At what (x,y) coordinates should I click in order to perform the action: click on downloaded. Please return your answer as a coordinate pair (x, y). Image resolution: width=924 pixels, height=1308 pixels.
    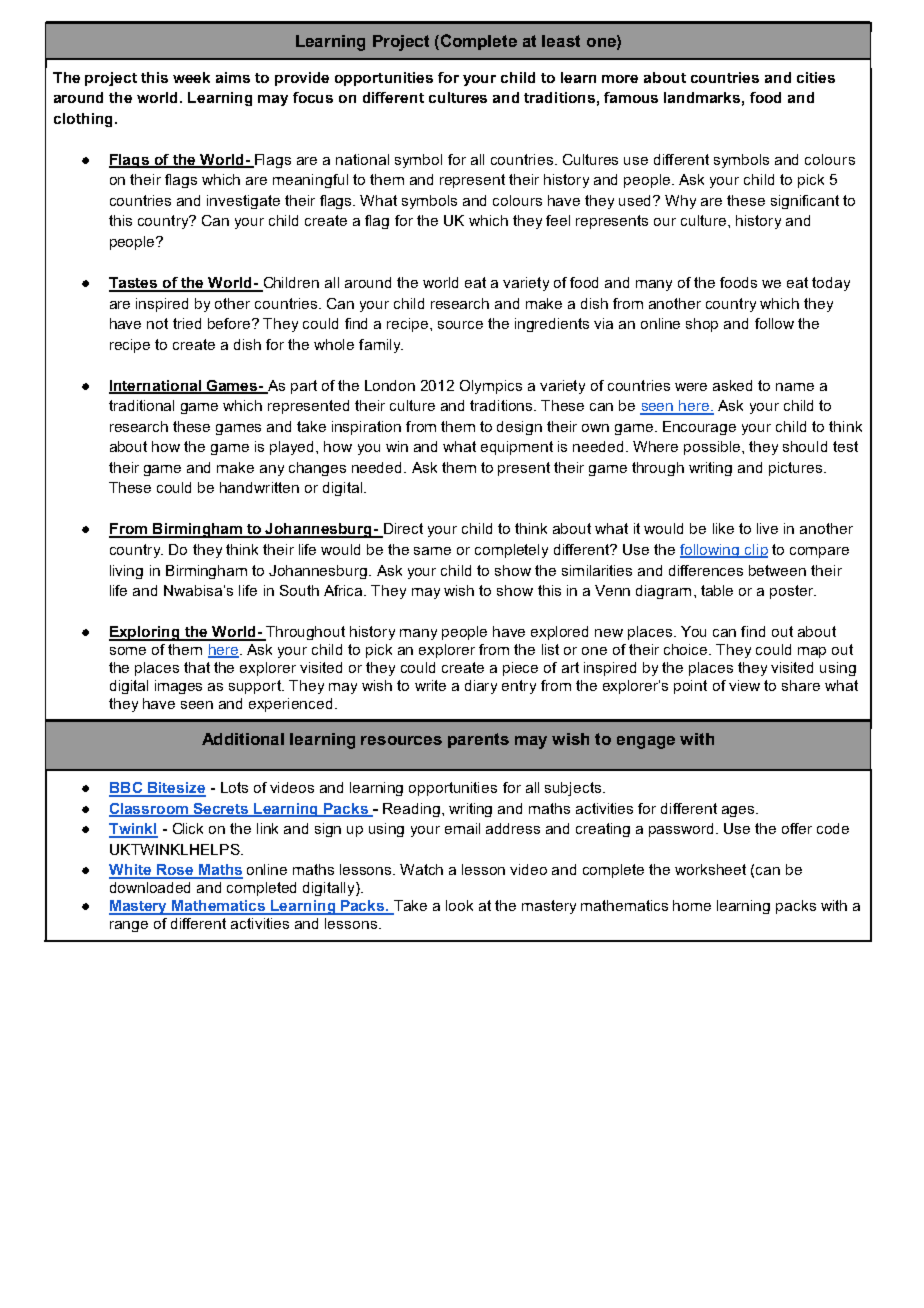
    Looking at the image, I should click on (150, 887).
